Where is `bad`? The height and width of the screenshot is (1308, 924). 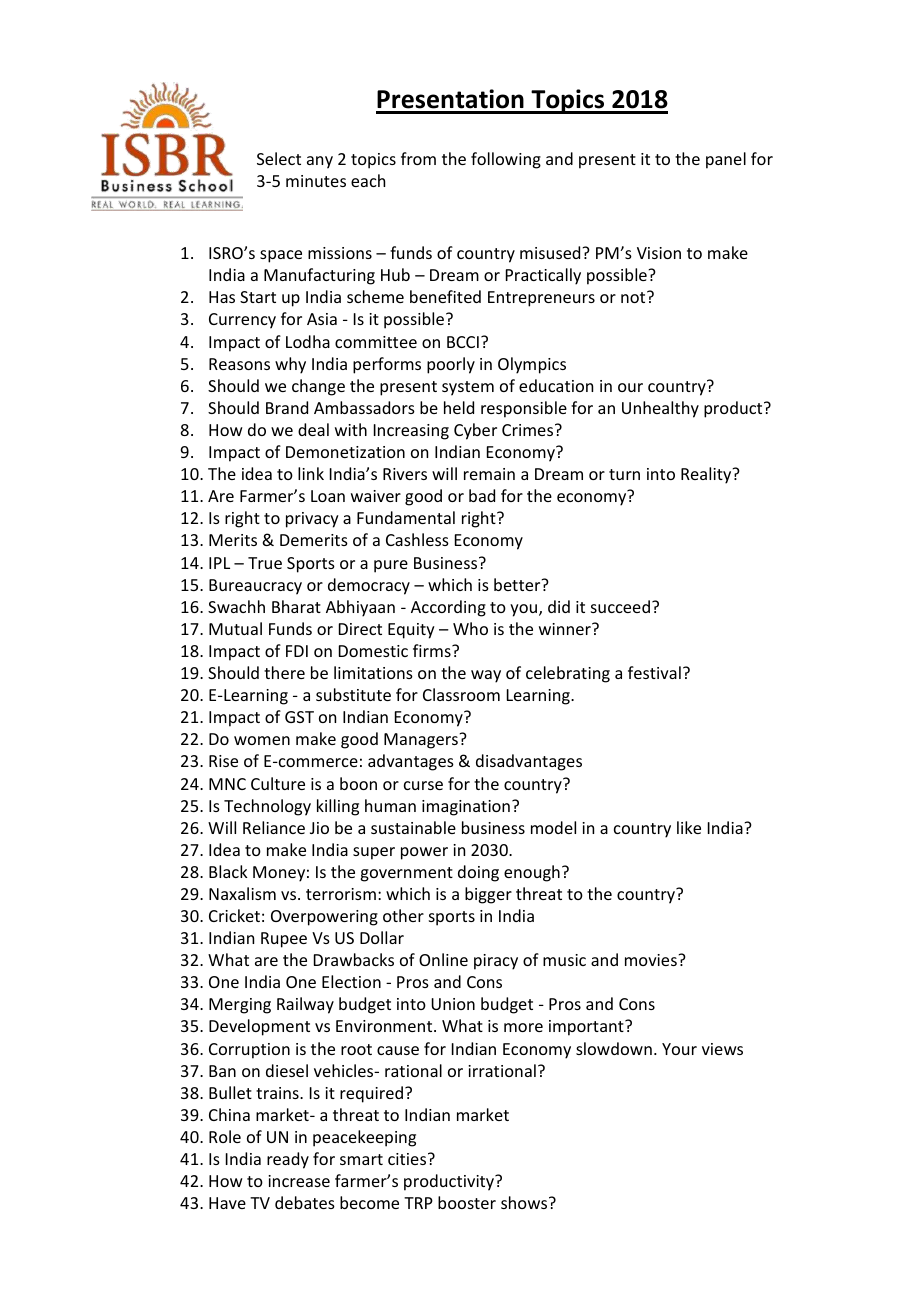
bad is located at coordinates (482, 495).
